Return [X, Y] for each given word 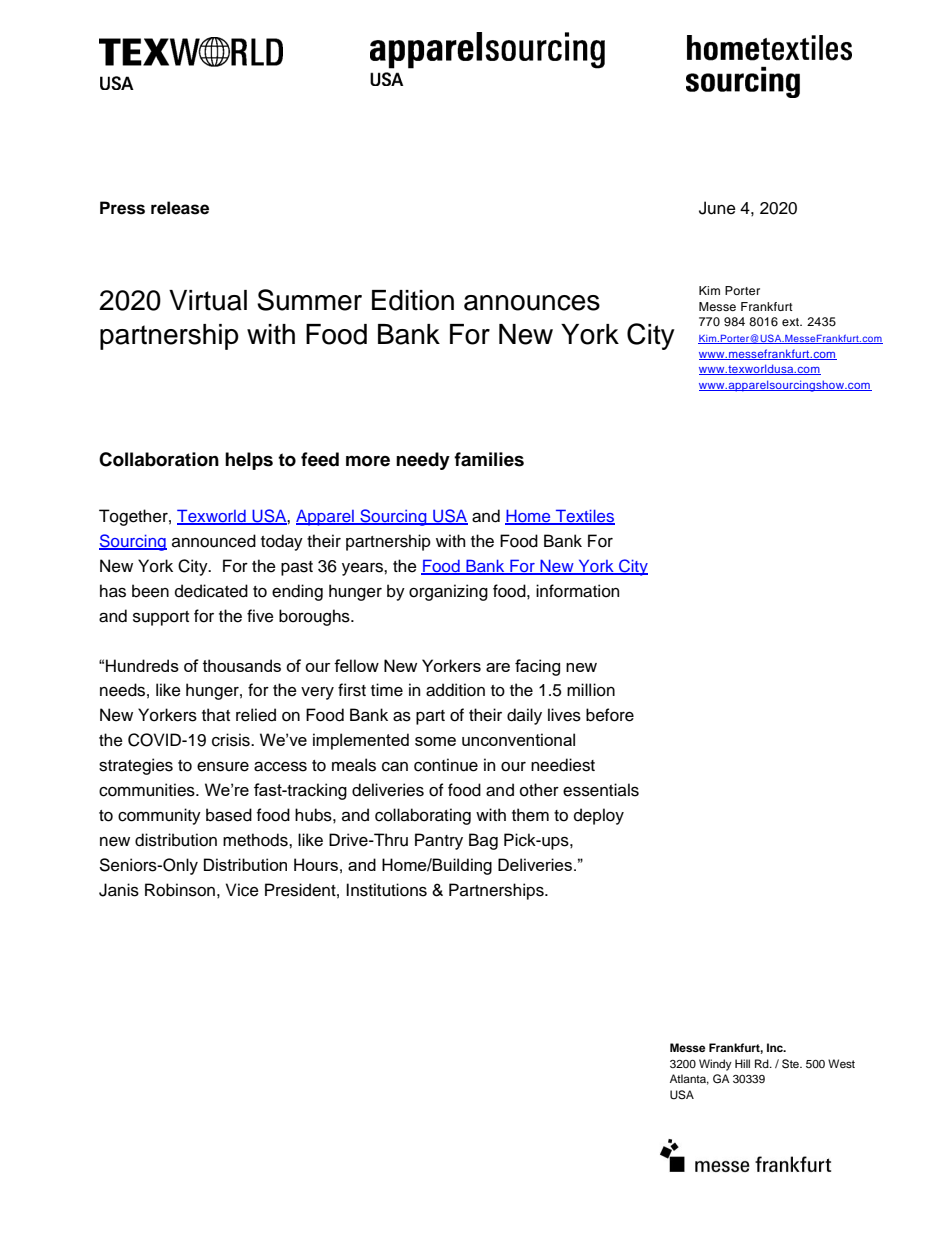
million [591, 690]
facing [537, 667]
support [161, 618]
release [180, 208]
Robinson [180, 890]
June [717, 208]
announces [532, 303]
